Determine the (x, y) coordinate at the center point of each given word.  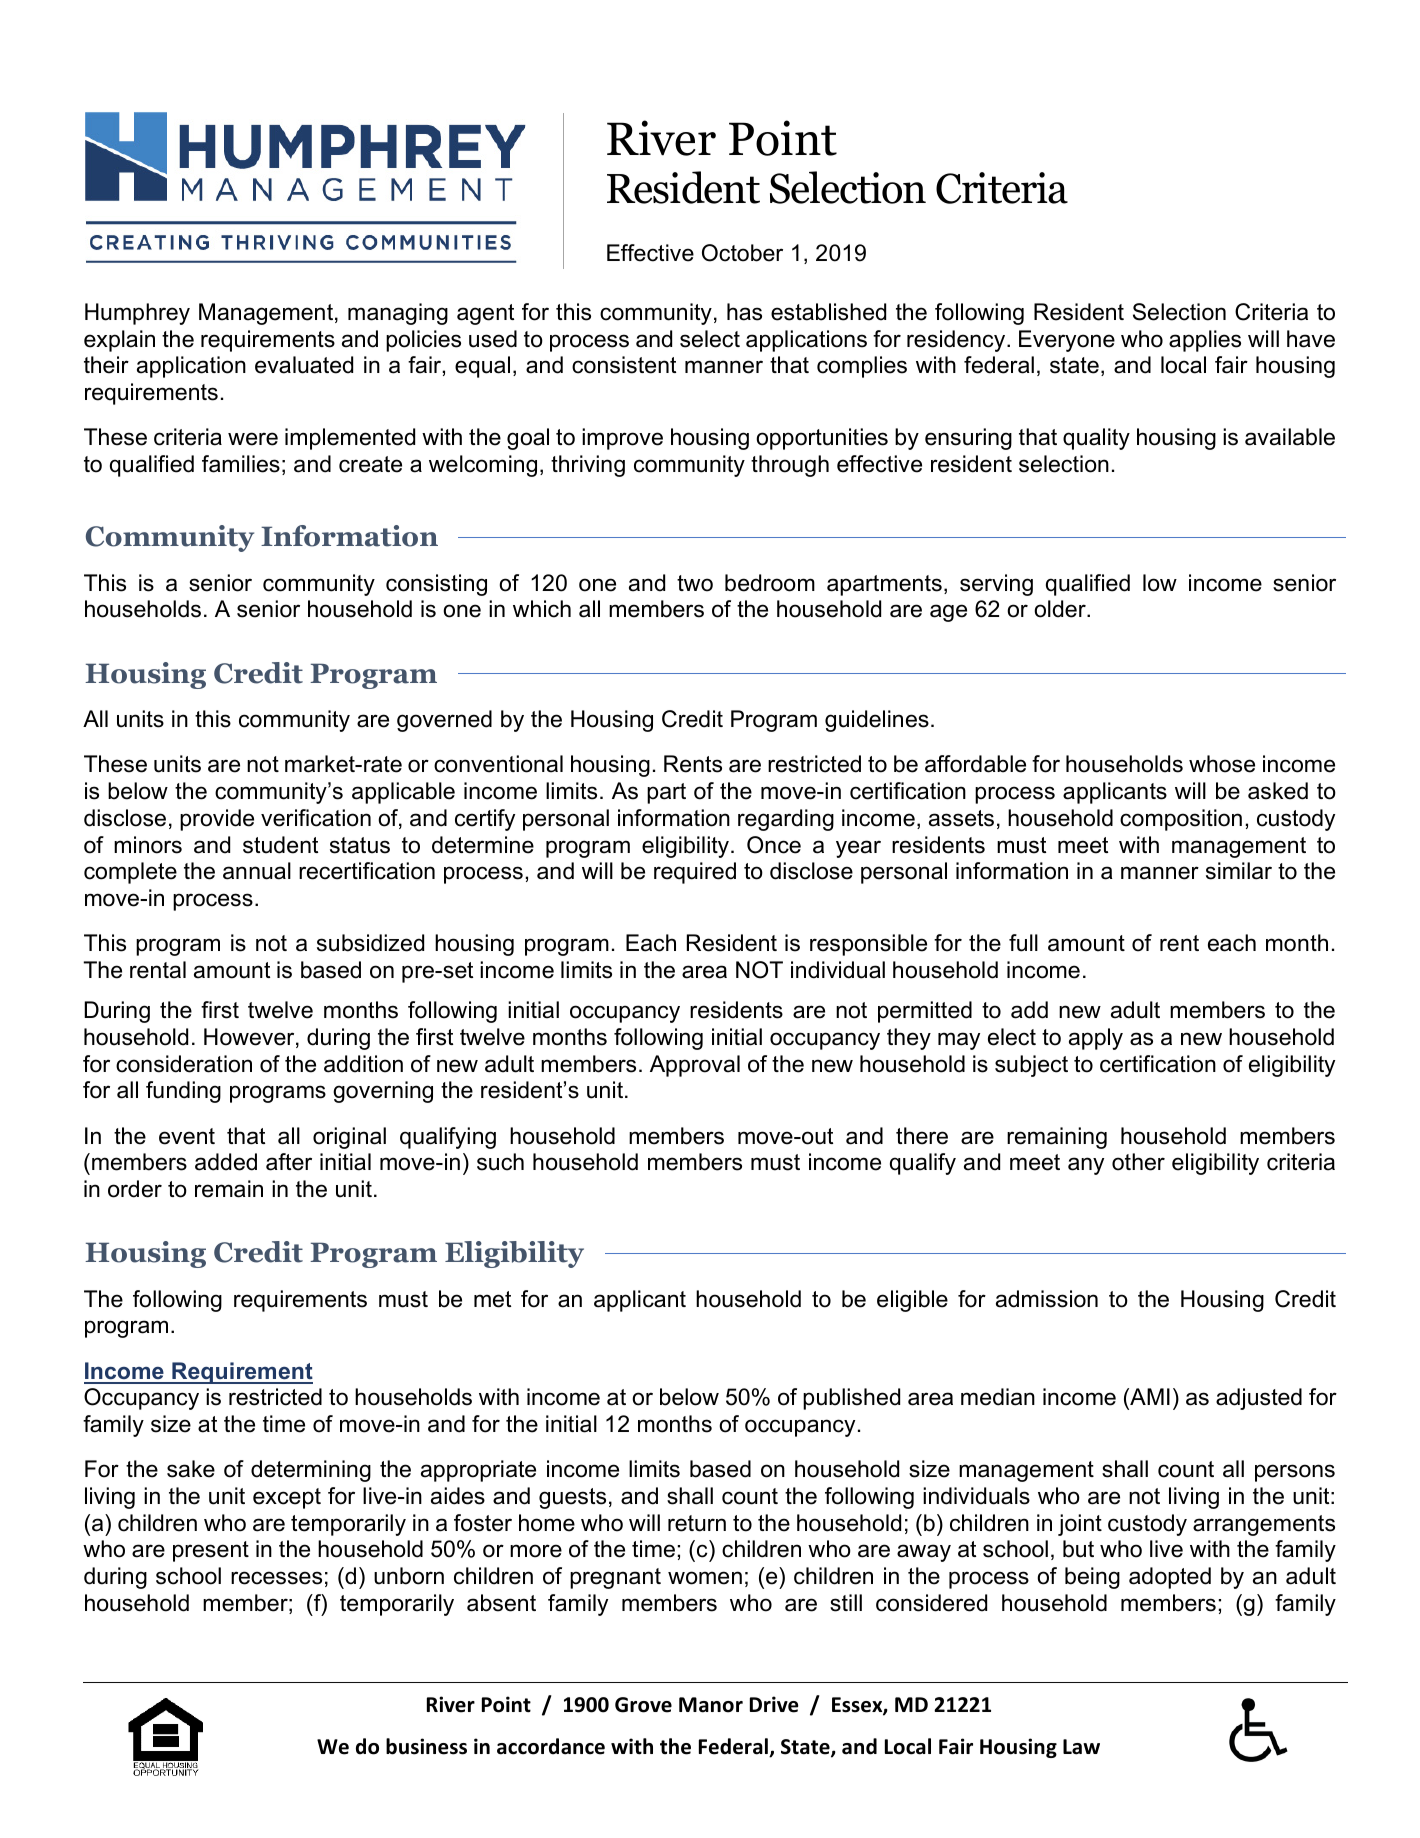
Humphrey (137, 314)
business (426, 1746)
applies (1205, 341)
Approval (695, 1066)
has (744, 312)
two (695, 583)
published (851, 1399)
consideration (184, 1064)
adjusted (1259, 1399)
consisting (436, 585)
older (1061, 609)
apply (1096, 1039)
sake (191, 1469)
